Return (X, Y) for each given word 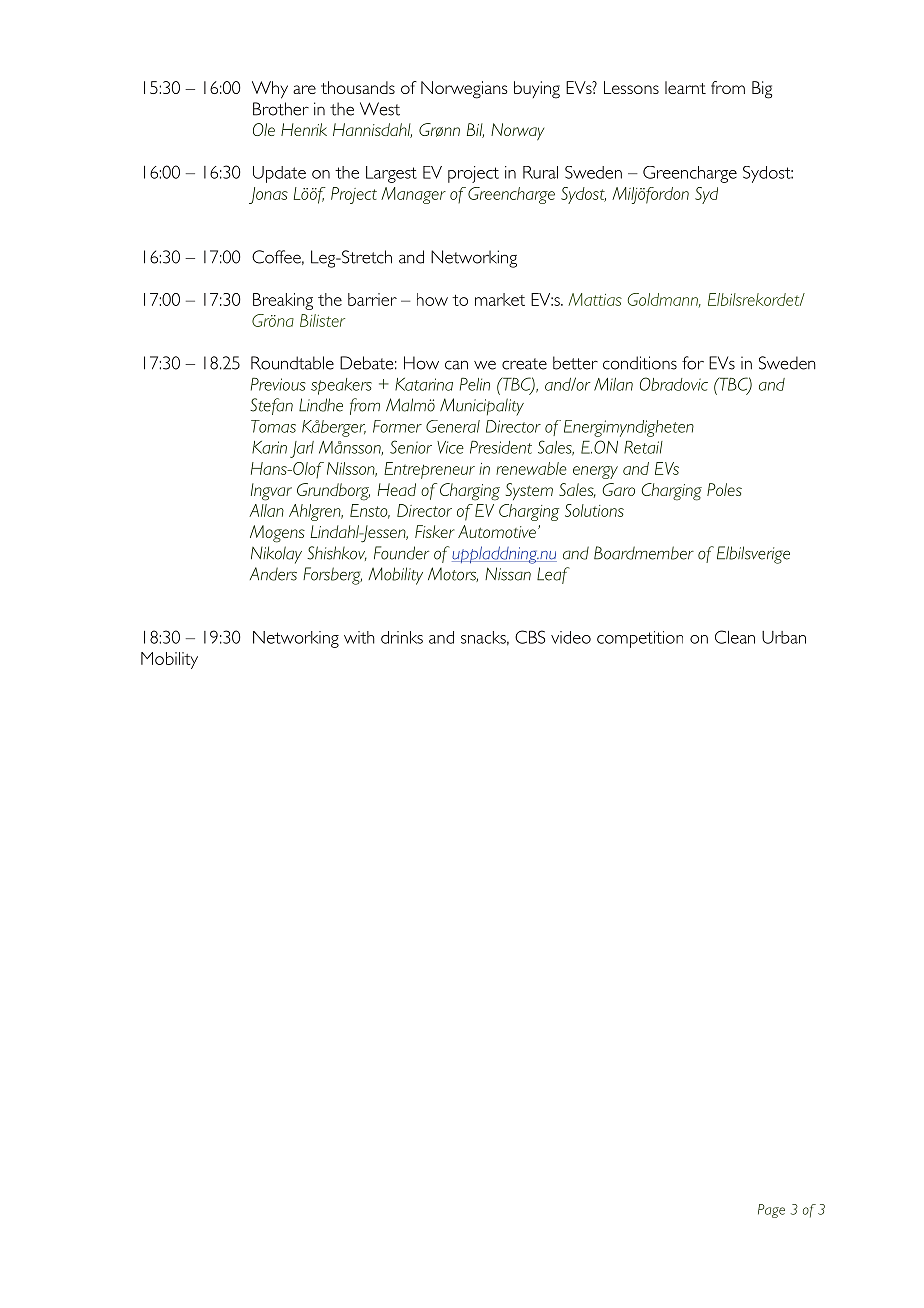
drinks (402, 637)
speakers (341, 386)
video (571, 637)
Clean (735, 637)
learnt (685, 87)
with (359, 637)
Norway (517, 131)
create (524, 364)
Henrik (304, 129)
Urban (784, 637)
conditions (640, 363)
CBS (530, 637)
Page (771, 1211)
